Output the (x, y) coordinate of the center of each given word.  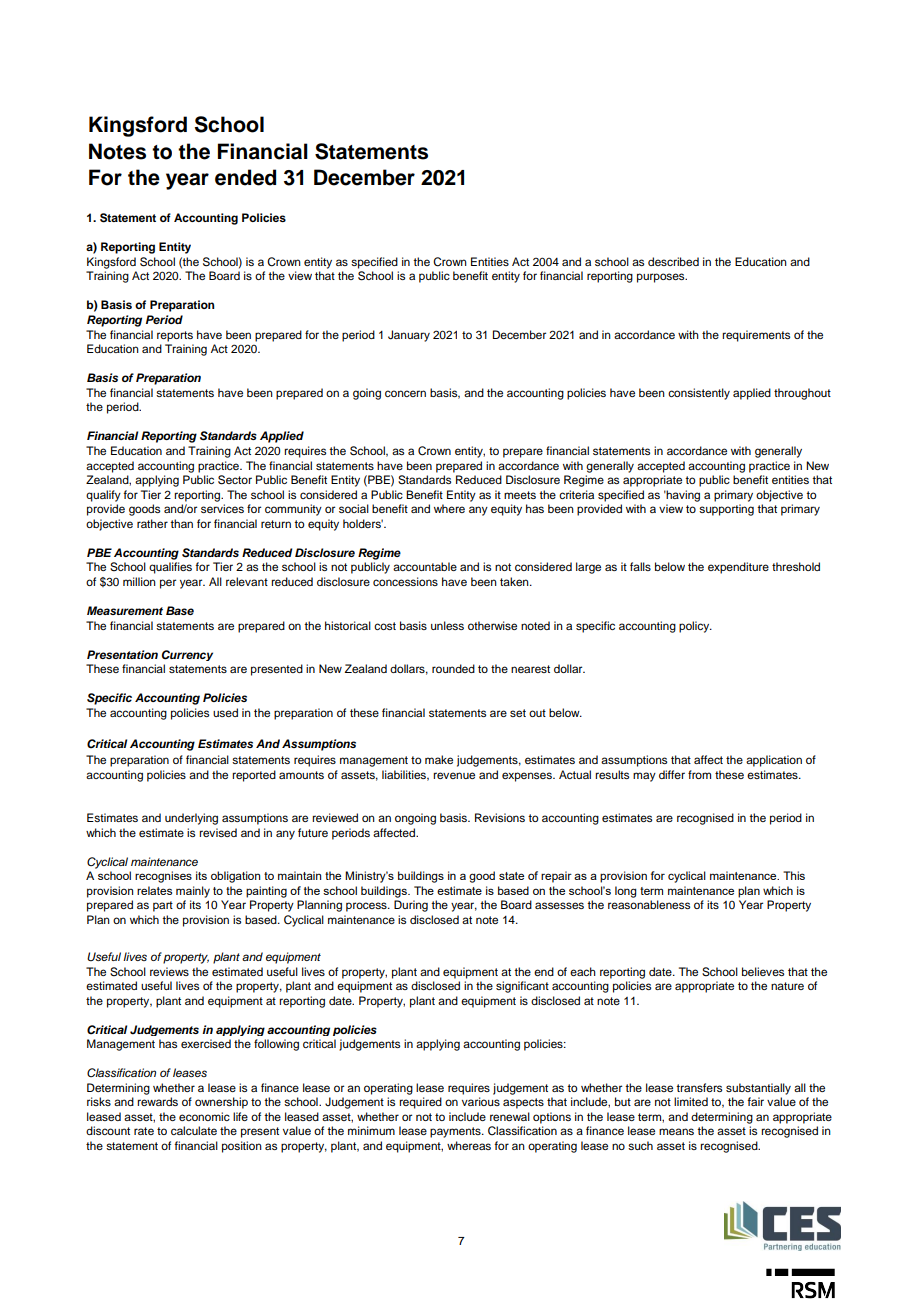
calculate (194, 1130)
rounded (453, 668)
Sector (235, 480)
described (673, 261)
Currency (187, 655)
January (409, 336)
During (411, 906)
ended (245, 177)
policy (695, 627)
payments (456, 1132)
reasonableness (649, 904)
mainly (193, 892)
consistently (699, 394)
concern (405, 393)
